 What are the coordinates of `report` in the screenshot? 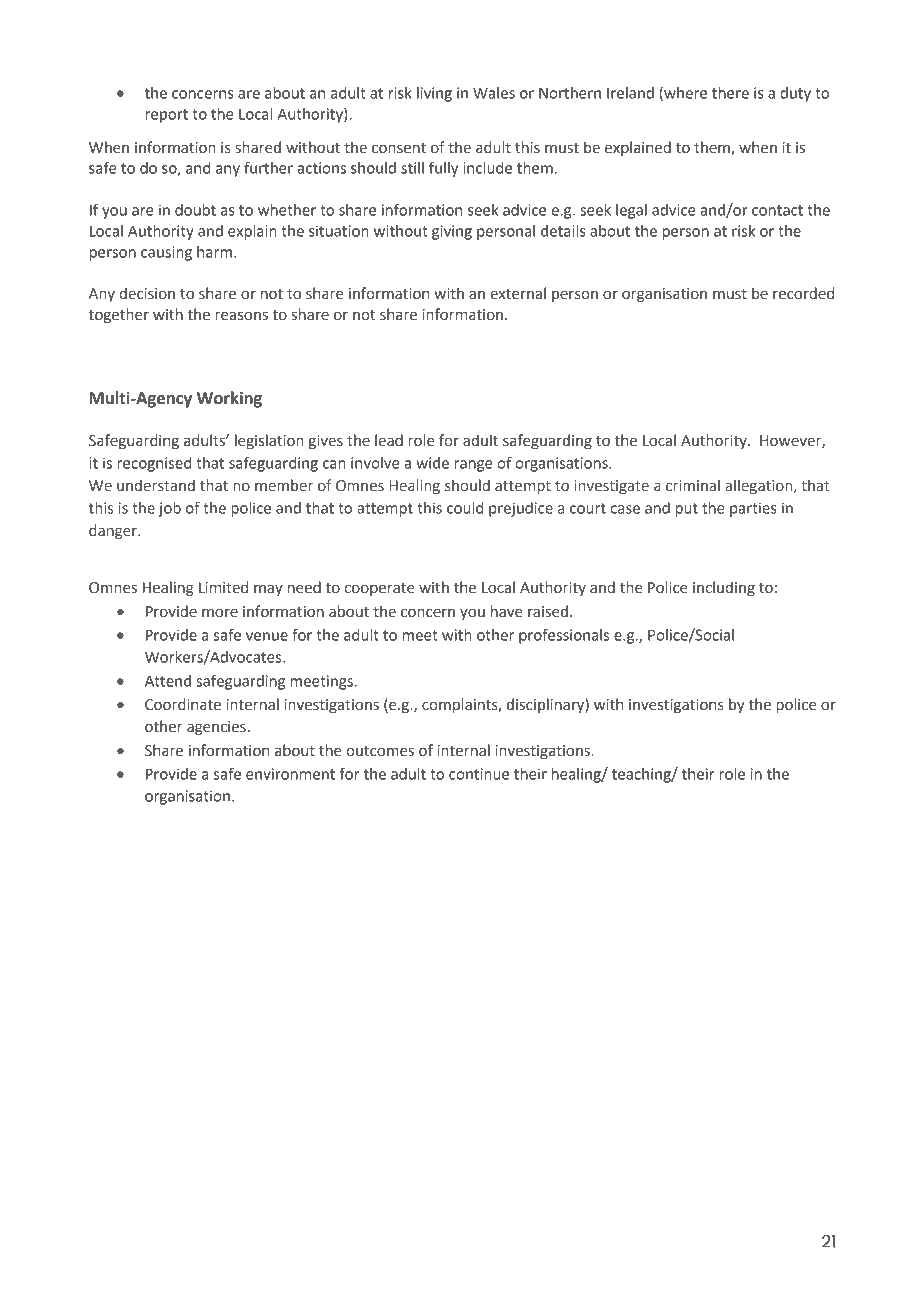 It's located at (166, 116).
